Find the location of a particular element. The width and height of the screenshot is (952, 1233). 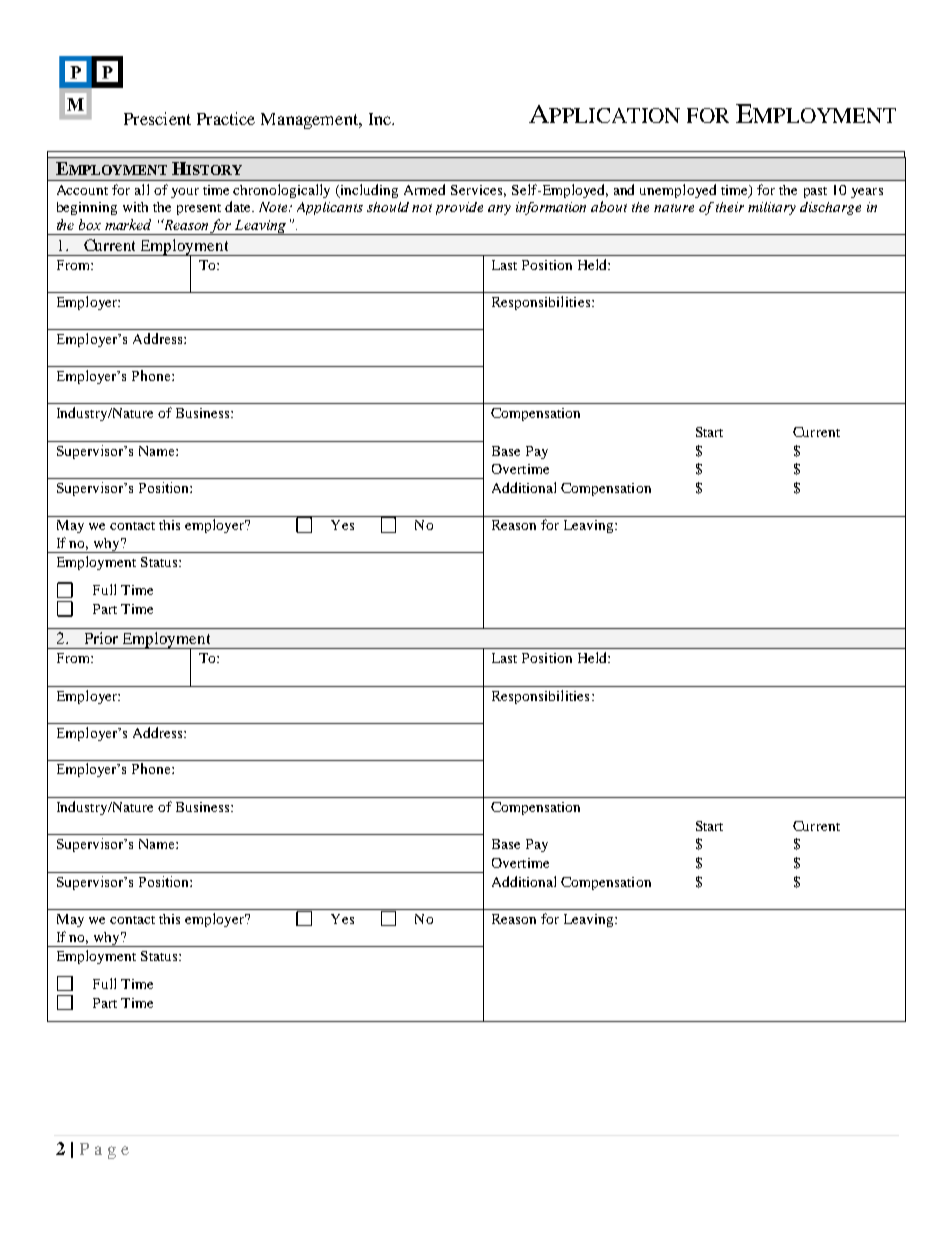

military is located at coordinates (772, 208).
